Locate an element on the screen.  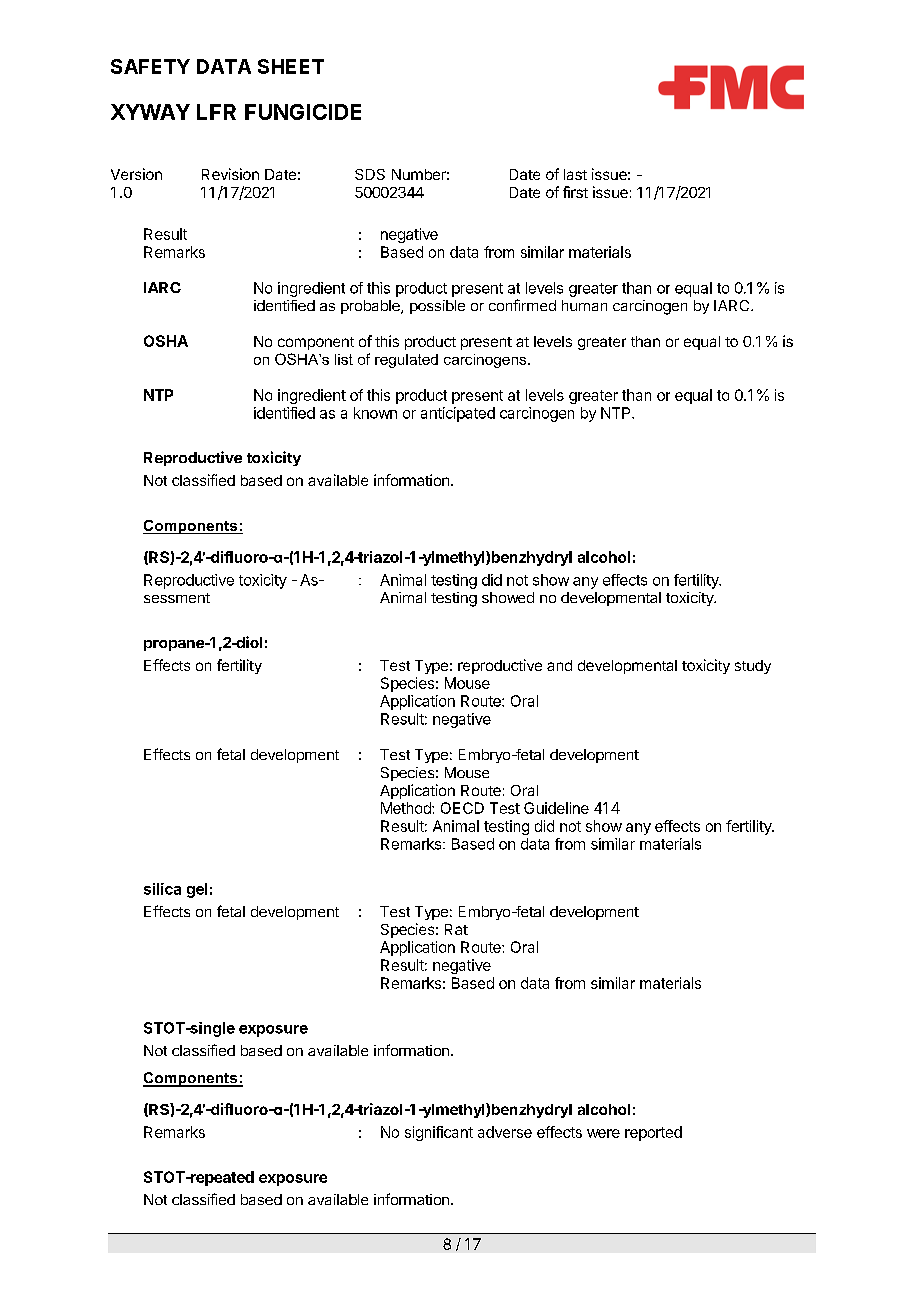
gel is located at coordinates (197, 890).
